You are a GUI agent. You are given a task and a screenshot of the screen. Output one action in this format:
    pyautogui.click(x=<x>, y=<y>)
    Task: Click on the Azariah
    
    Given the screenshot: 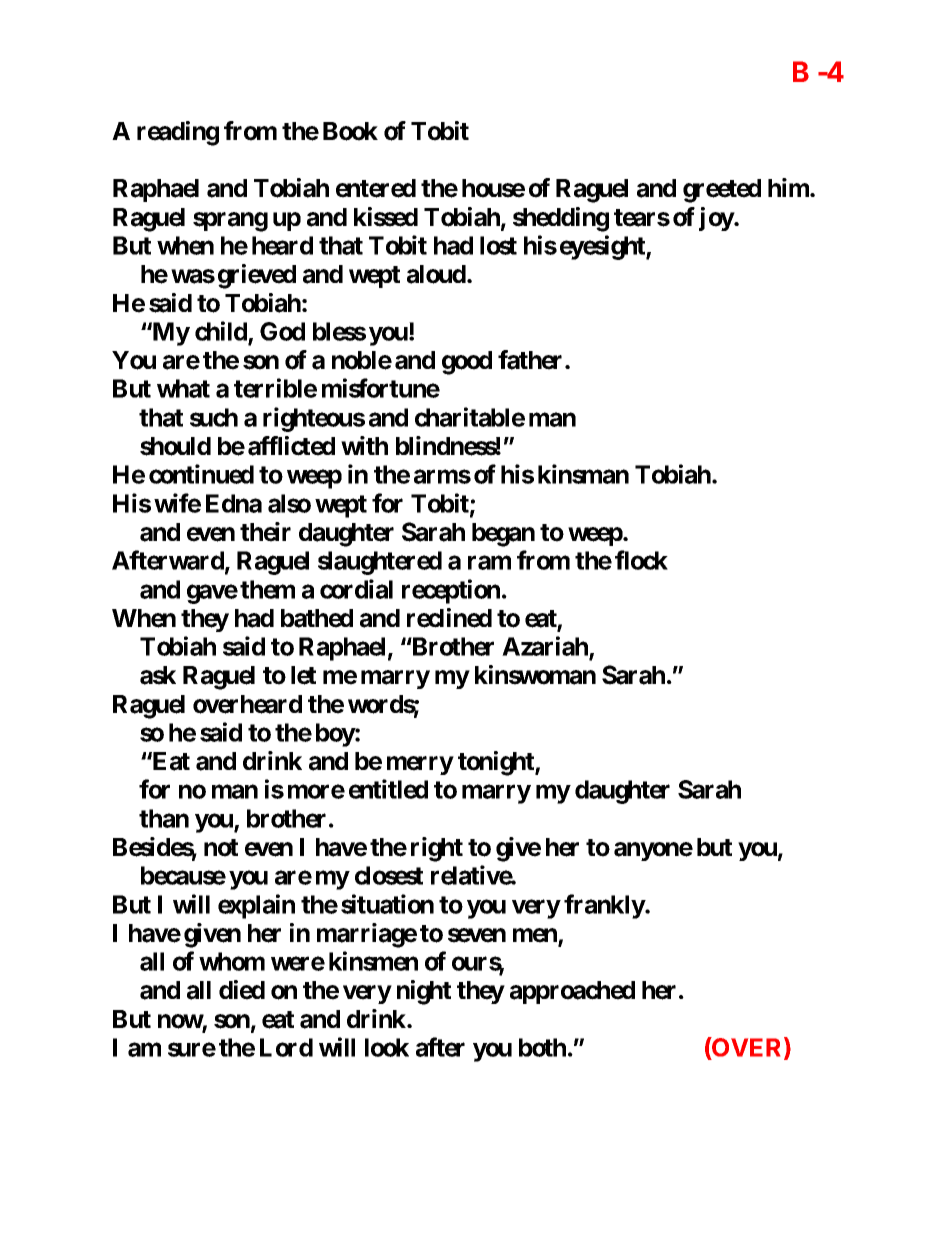 What is the action you would take?
    pyautogui.click(x=546, y=647)
